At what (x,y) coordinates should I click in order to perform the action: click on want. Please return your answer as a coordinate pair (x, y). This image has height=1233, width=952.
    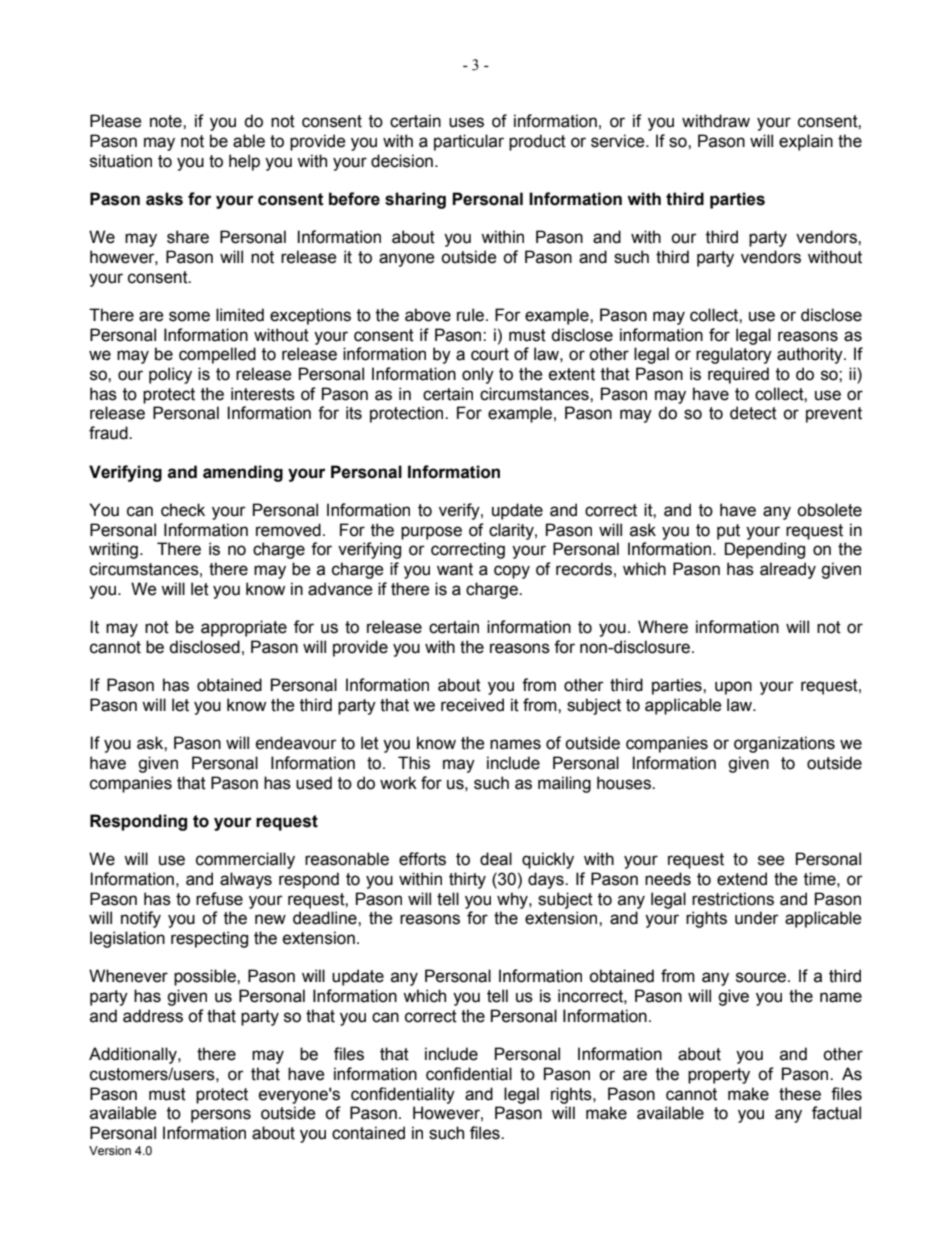
    Looking at the image, I should click on (455, 569).
